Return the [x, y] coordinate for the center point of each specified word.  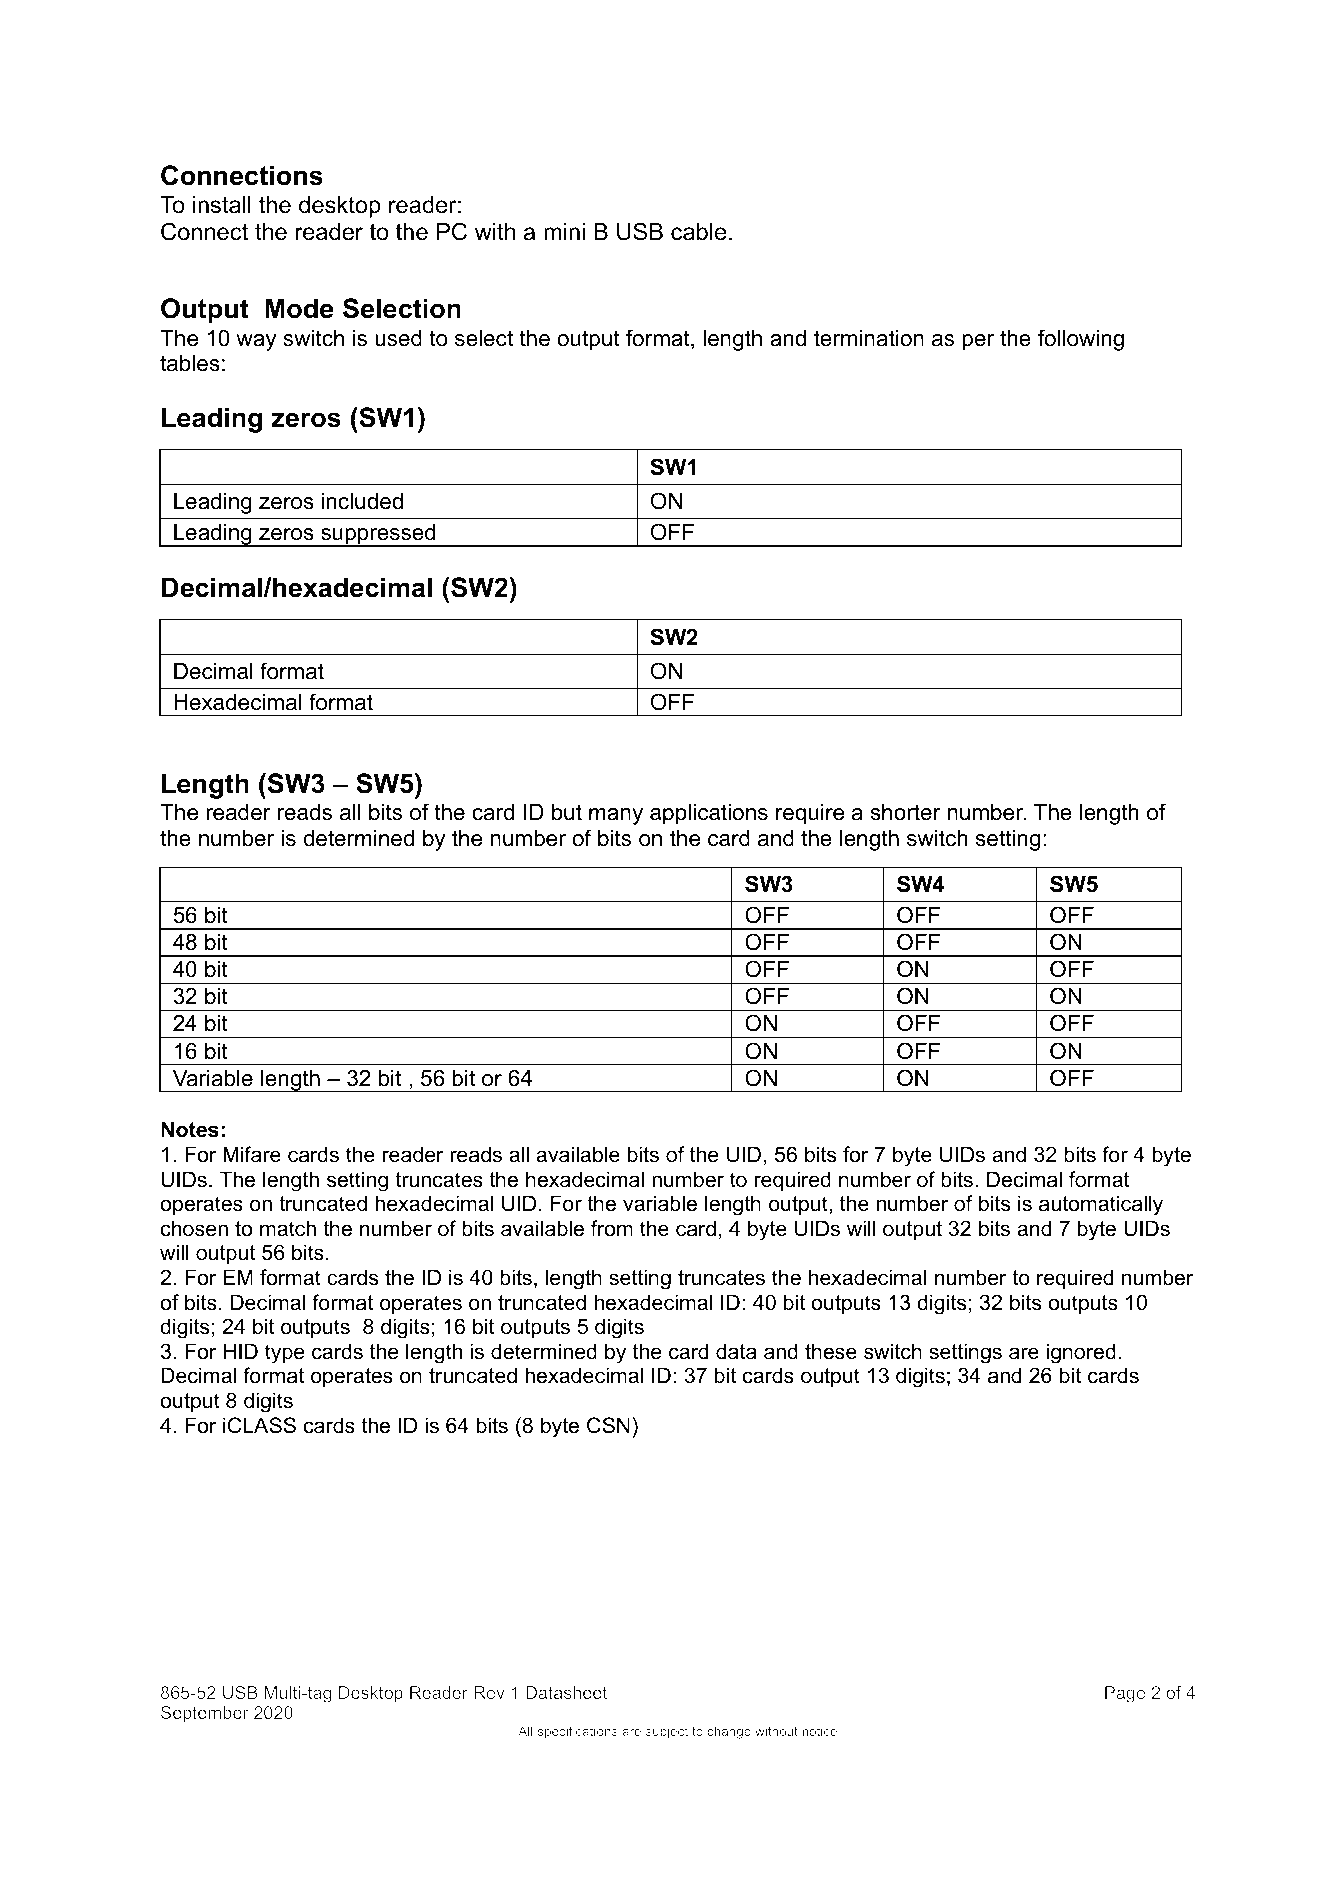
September [204, 1714]
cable [698, 232]
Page [1125, 1694]
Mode [299, 308]
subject [667, 1732]
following [1081, 340]
